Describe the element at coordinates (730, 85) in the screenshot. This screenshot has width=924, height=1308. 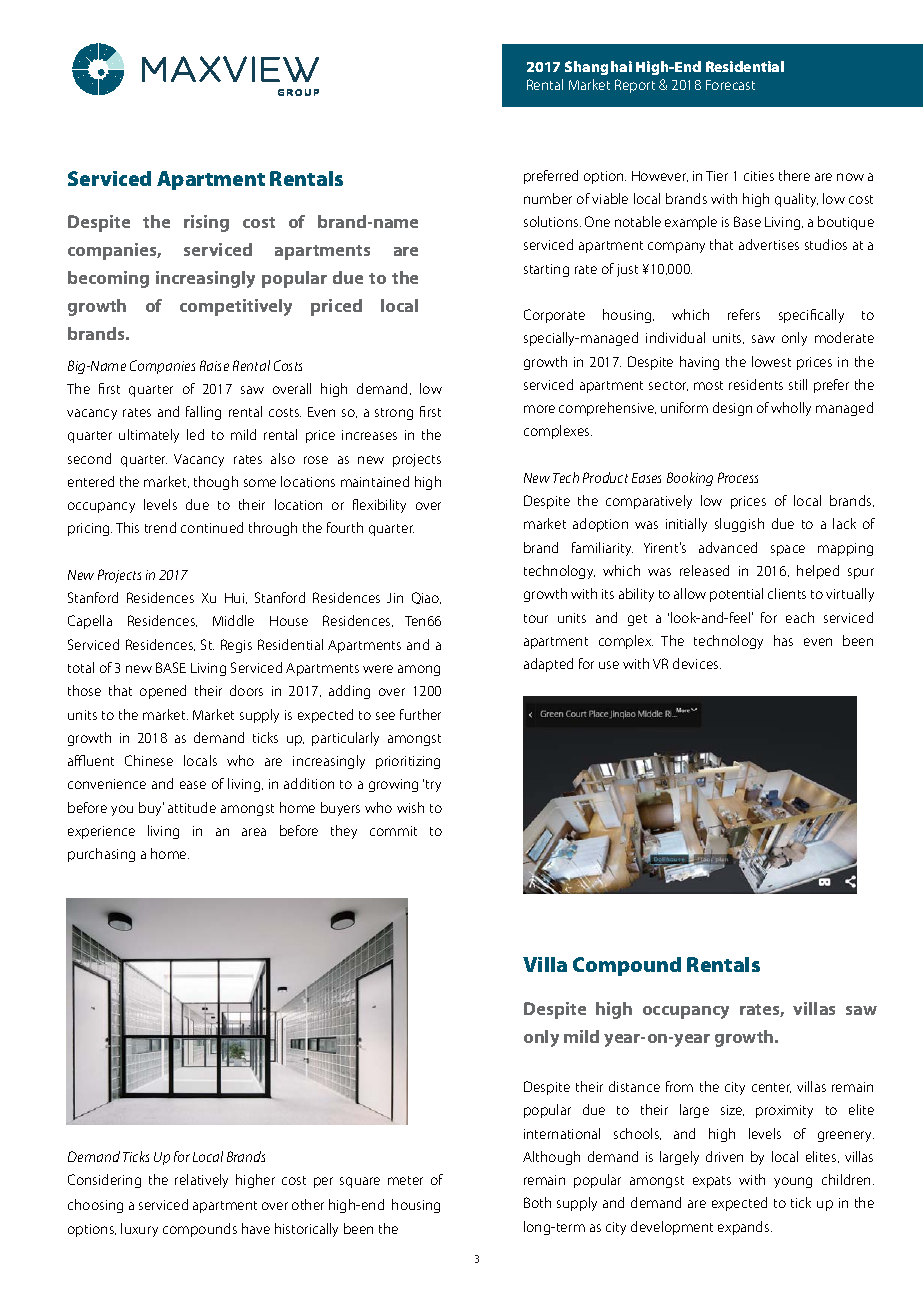
I see `Forecast` at that location.
